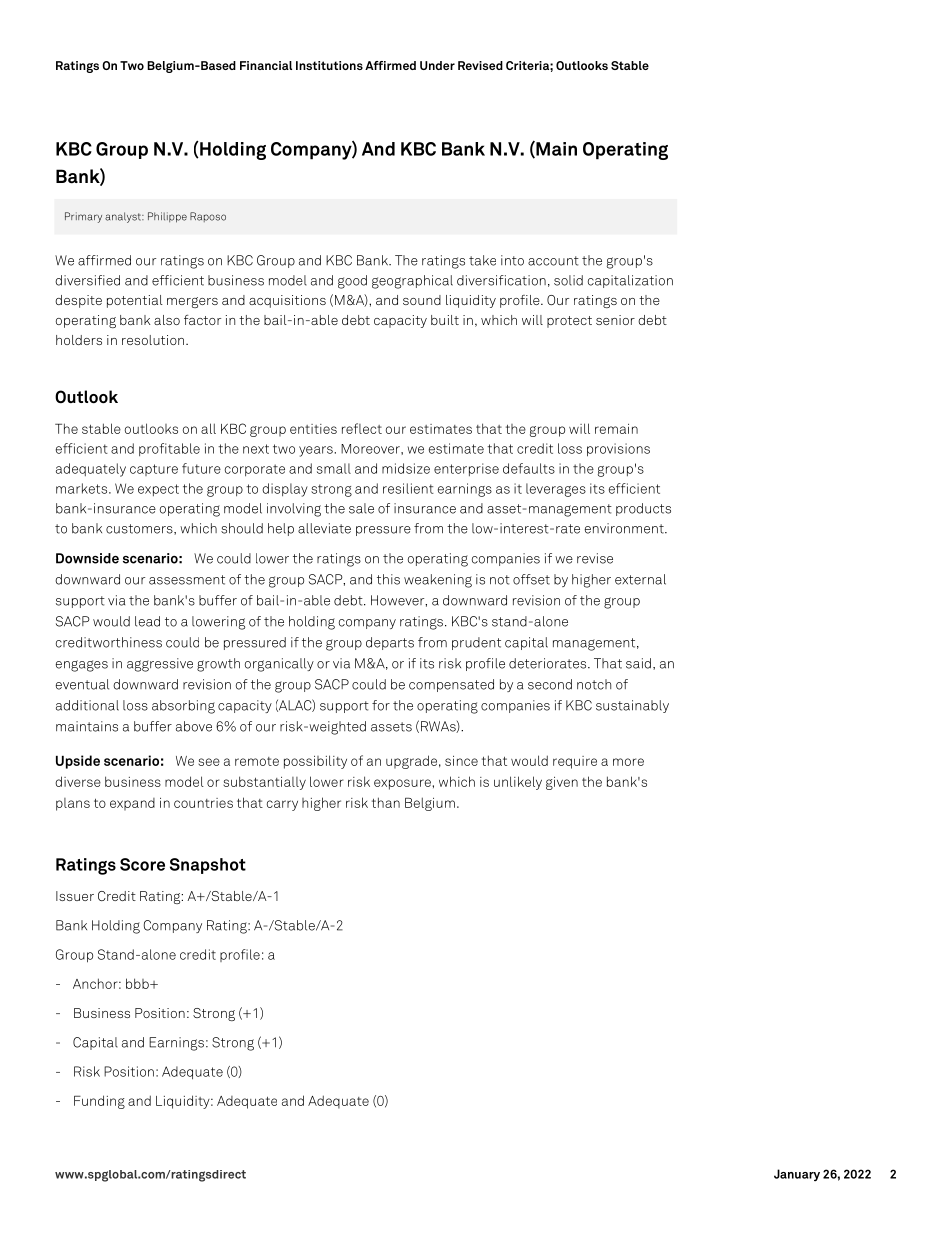 The width and height of the screenshot is (952, 1233). Describe the element at coordinates (386, 802) in the screenshot. I see `than` at that location.
